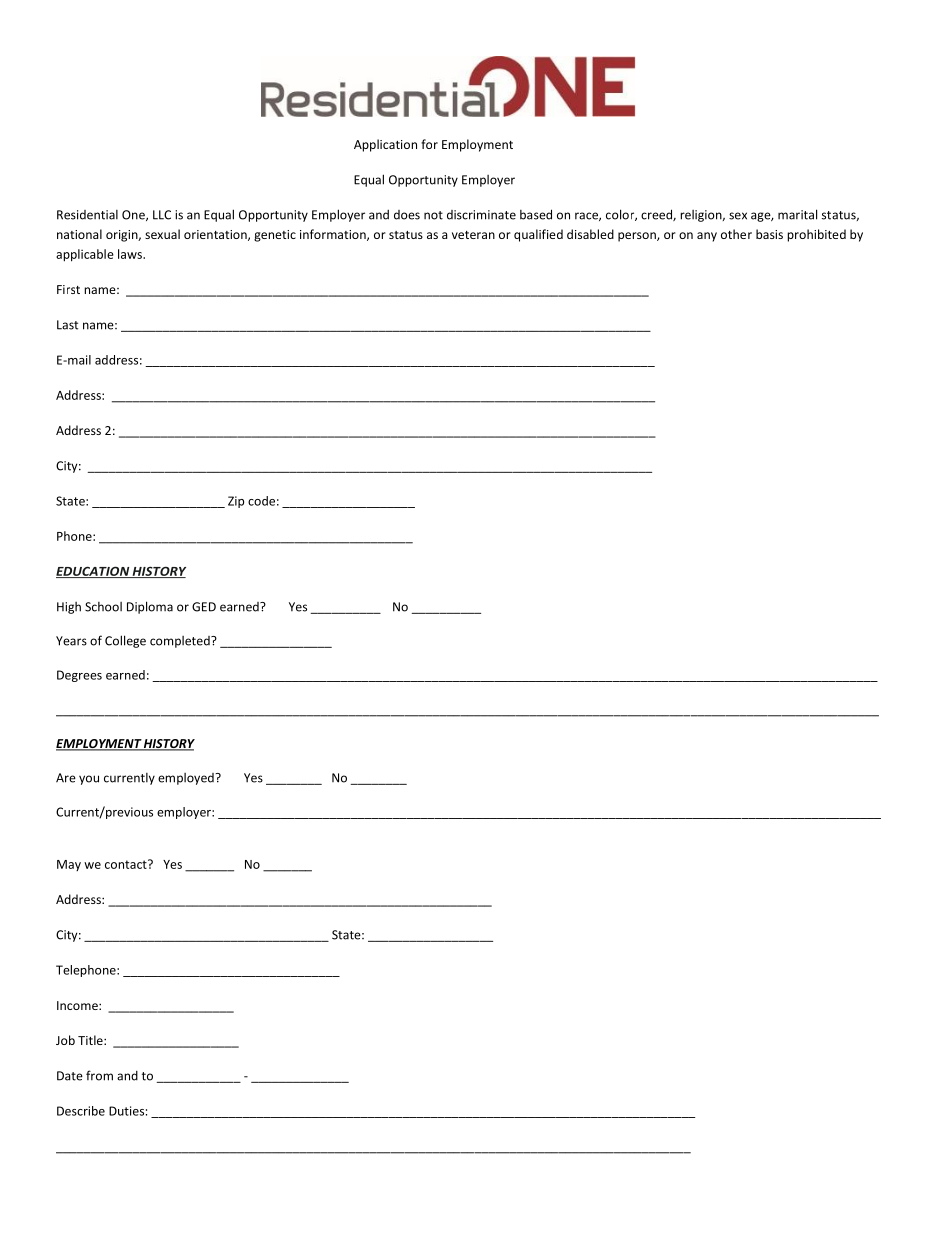  Describe the element at coordinates (162, 215) in the screenshot. I see `LLC` at that location.
